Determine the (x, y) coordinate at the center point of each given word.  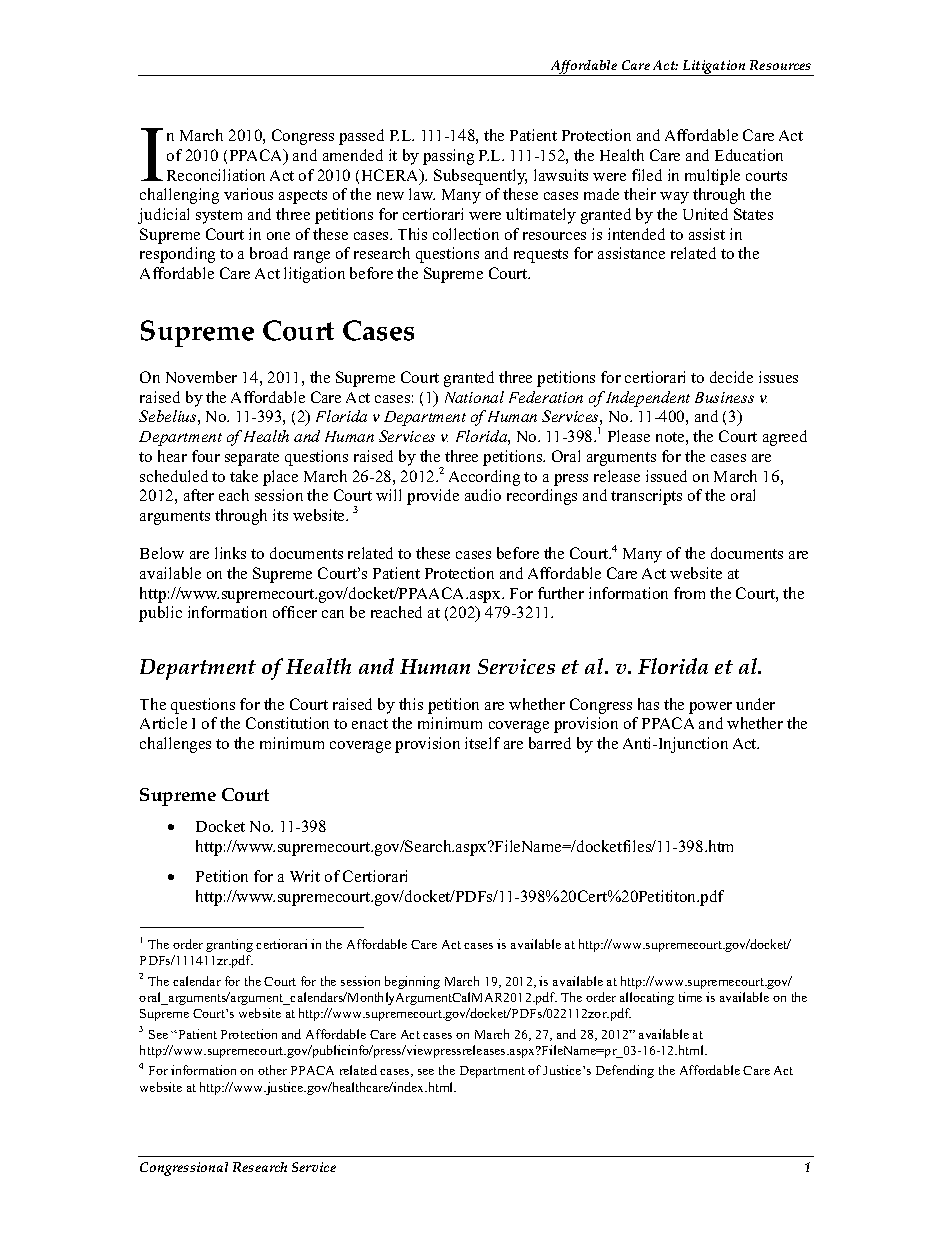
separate (252, 459)
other (272, 1070)
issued (666, 476)
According (484, 478)
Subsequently (480, 177)
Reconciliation (216, 175)
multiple (712, 177)
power (710, 708)
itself (482, 743)
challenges (175, 745)
